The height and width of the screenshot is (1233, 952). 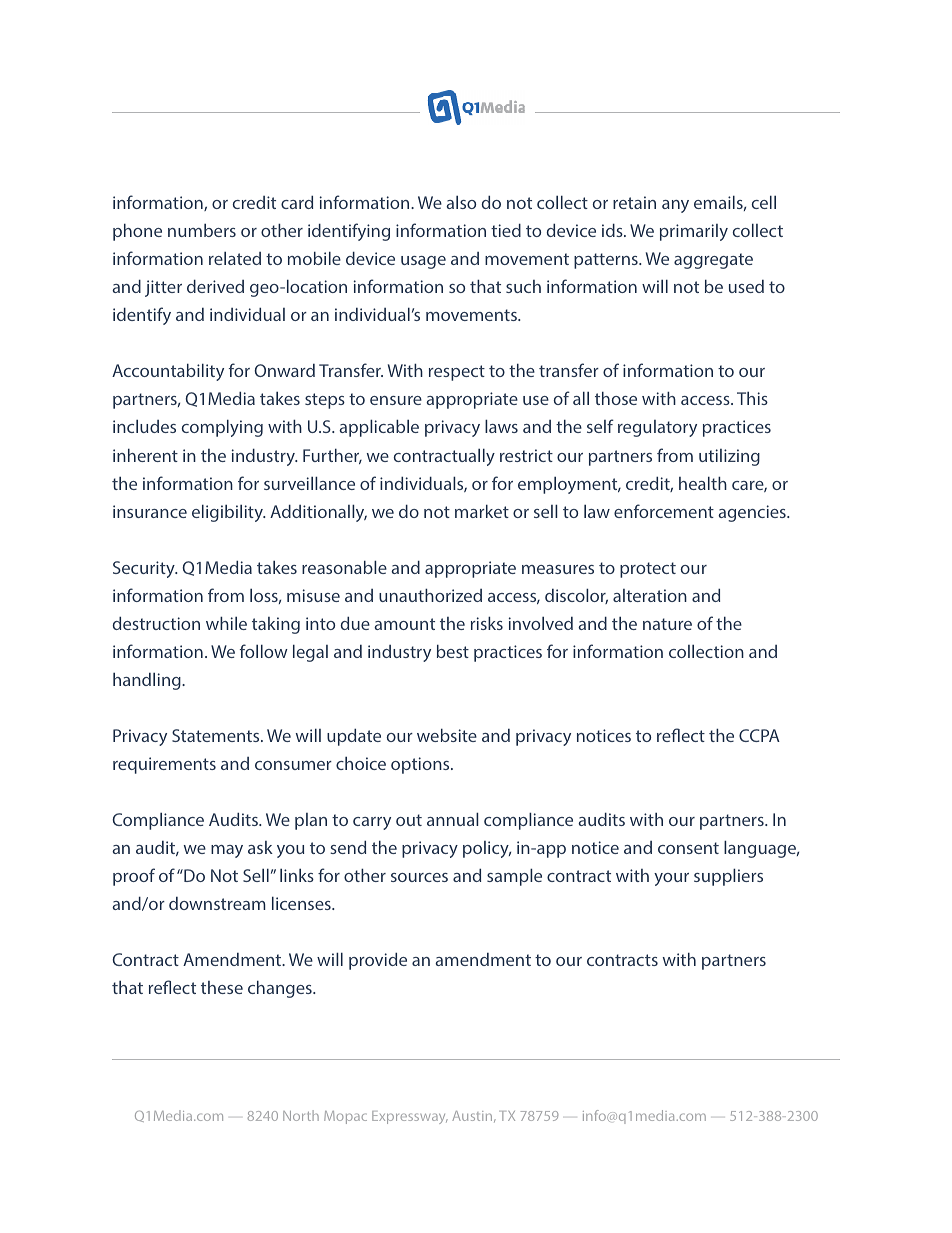 I want to click on regulatory, so click(x=657, y=428).
